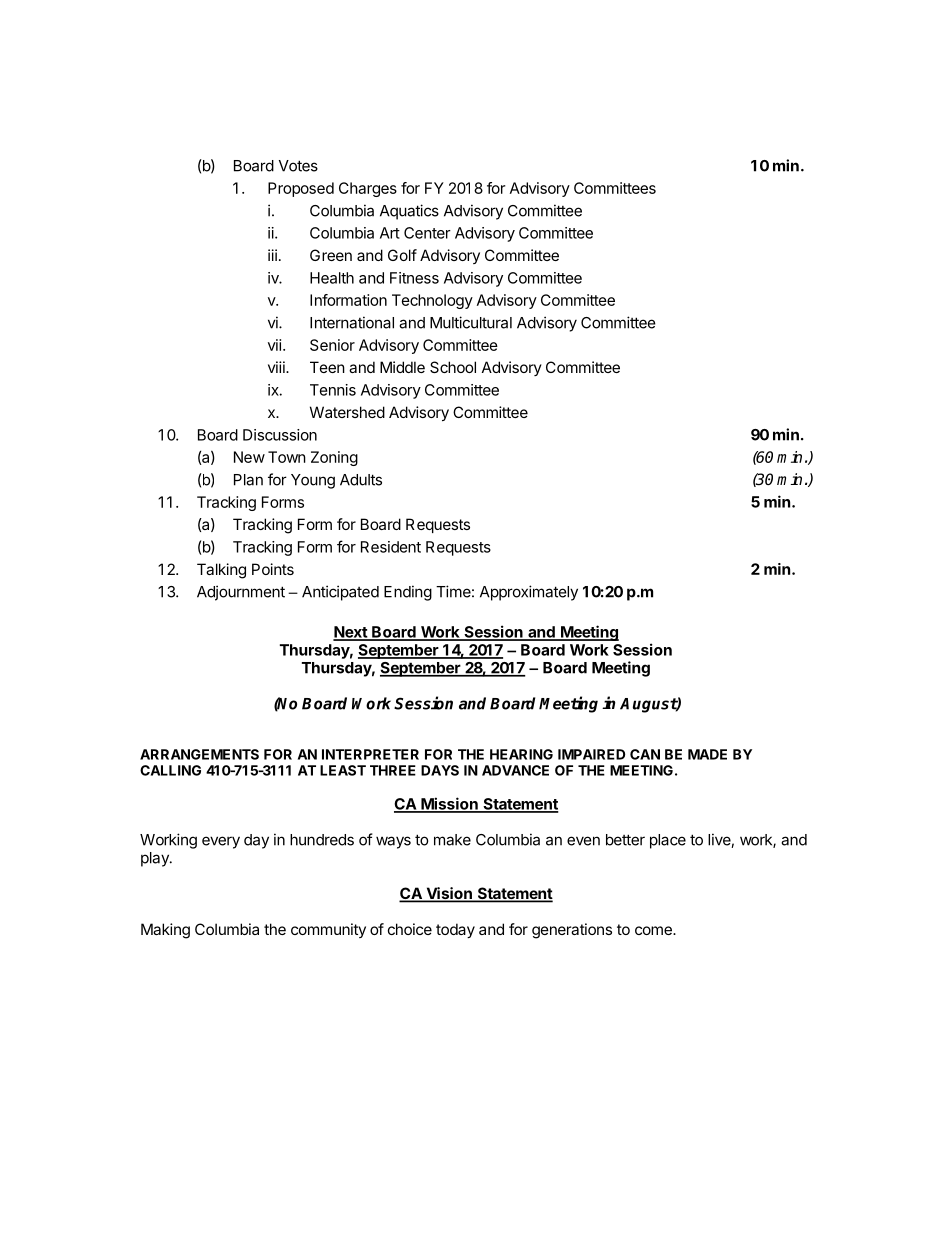  I want to click on Making, so click(165, 931).
